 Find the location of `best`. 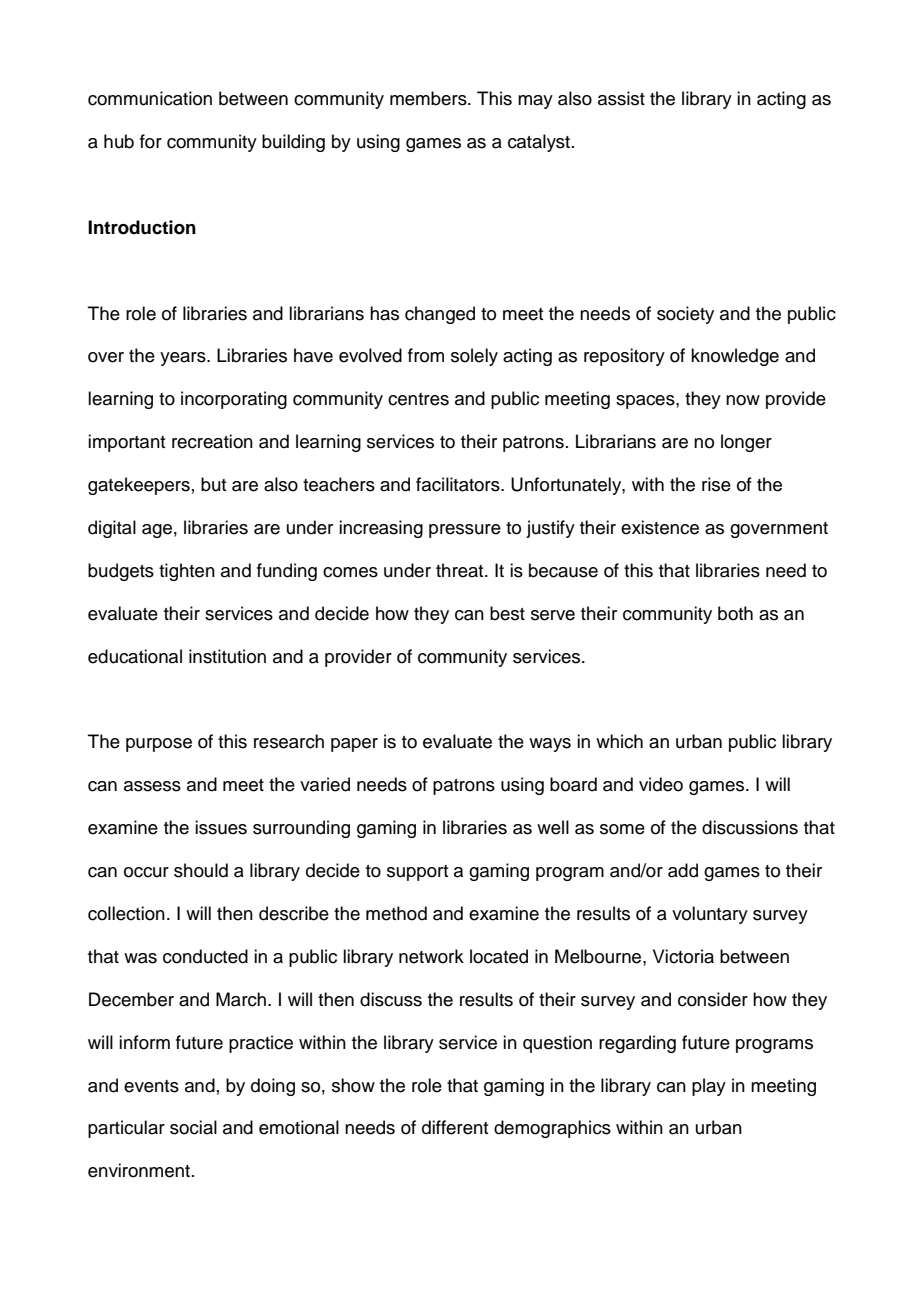

best is located at coordinates (507, 613).
